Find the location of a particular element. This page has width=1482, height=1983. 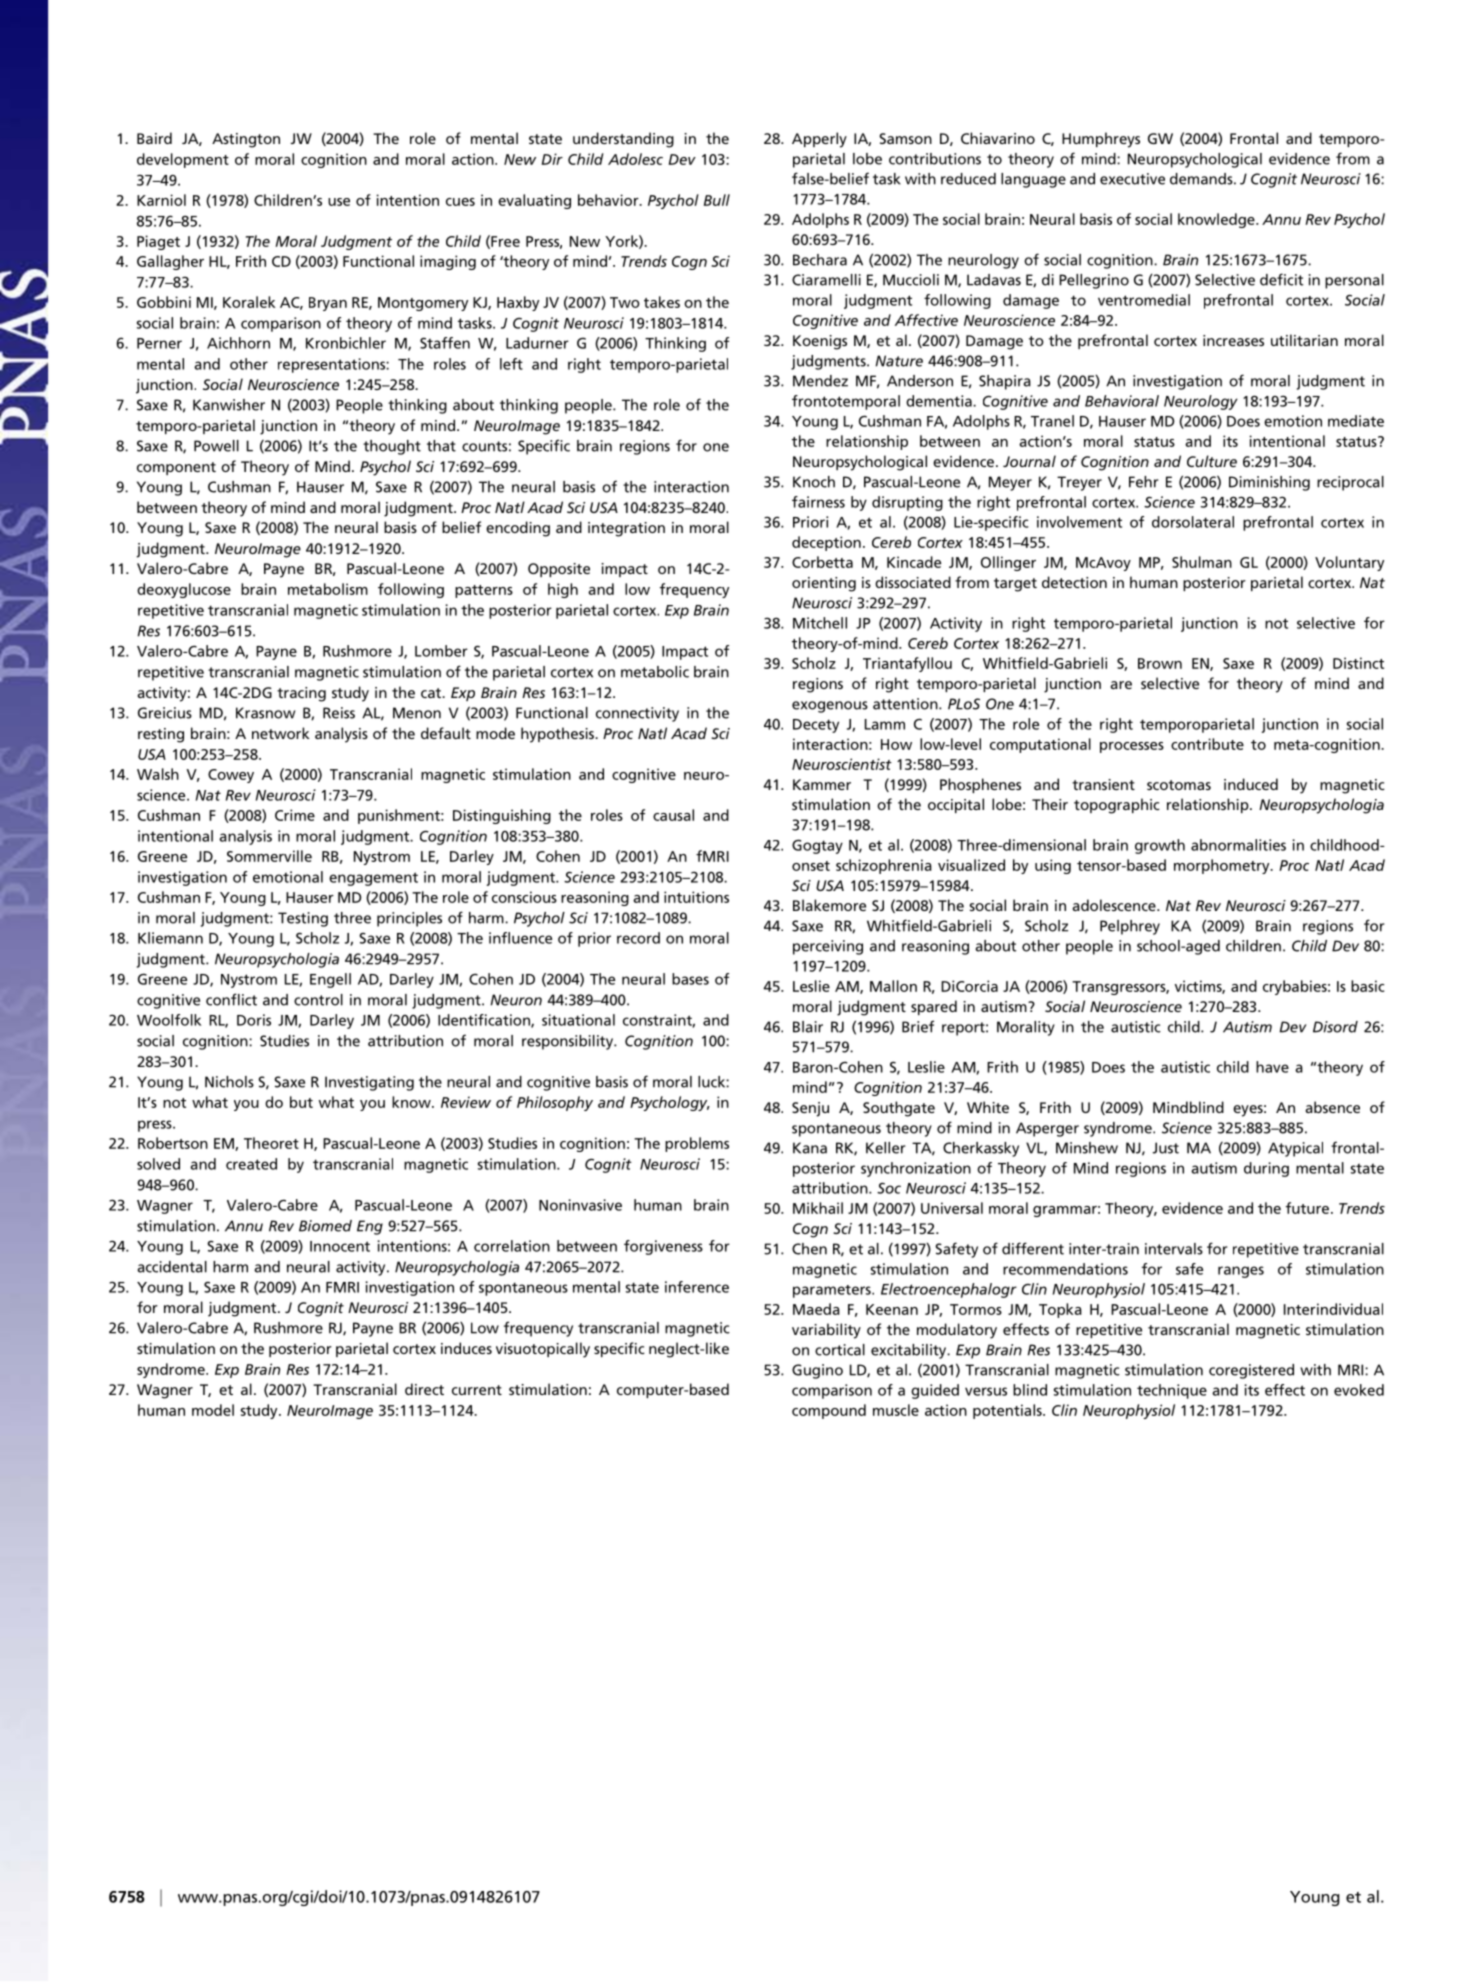

dorsolateral is located at coordinates (1193, 522).
